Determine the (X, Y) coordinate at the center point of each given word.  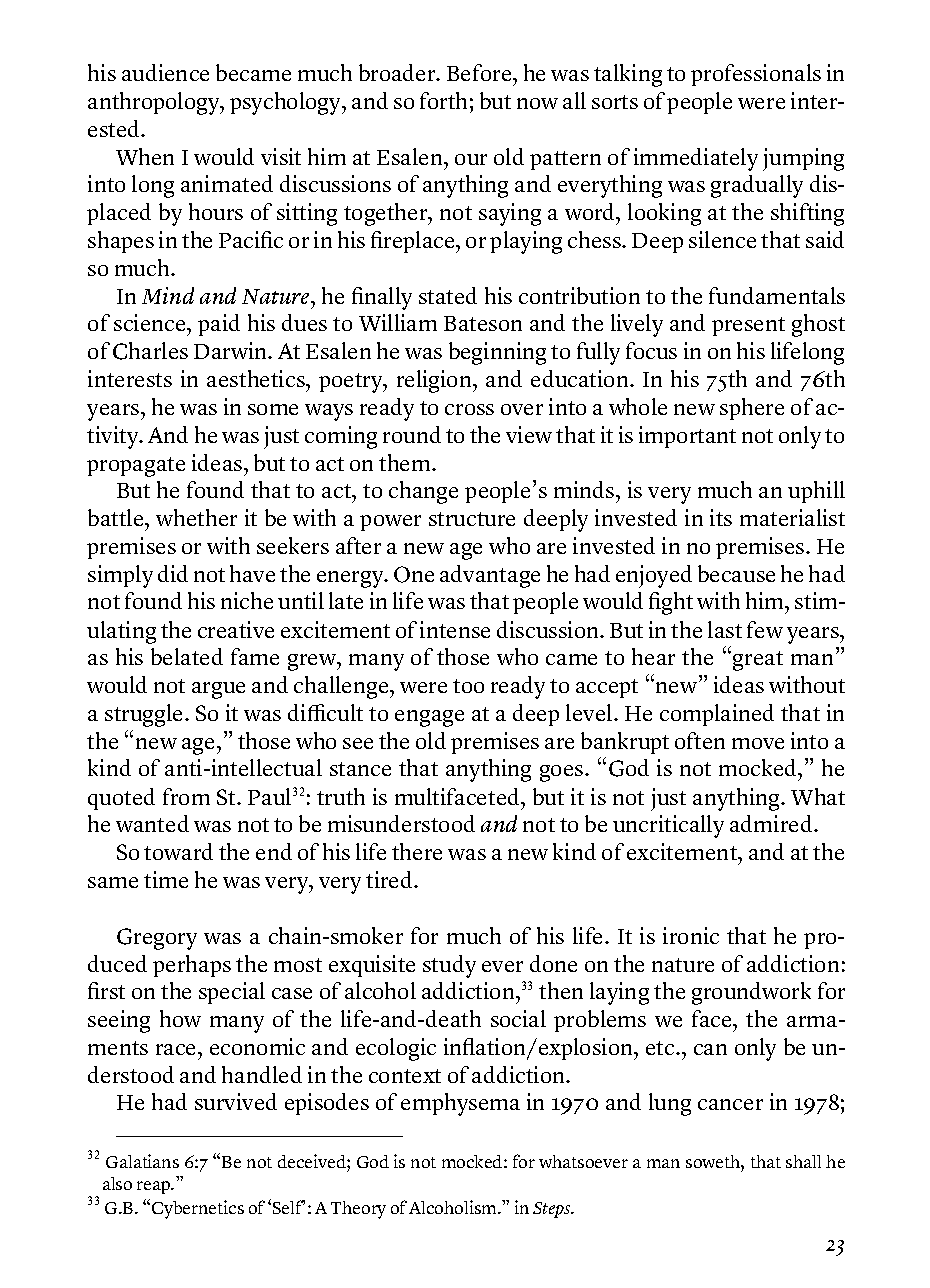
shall (803, 1161)
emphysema (460, 1104)
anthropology (155, 103)
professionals (756, 75)
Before (480, 72)
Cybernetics (198, 1209)
